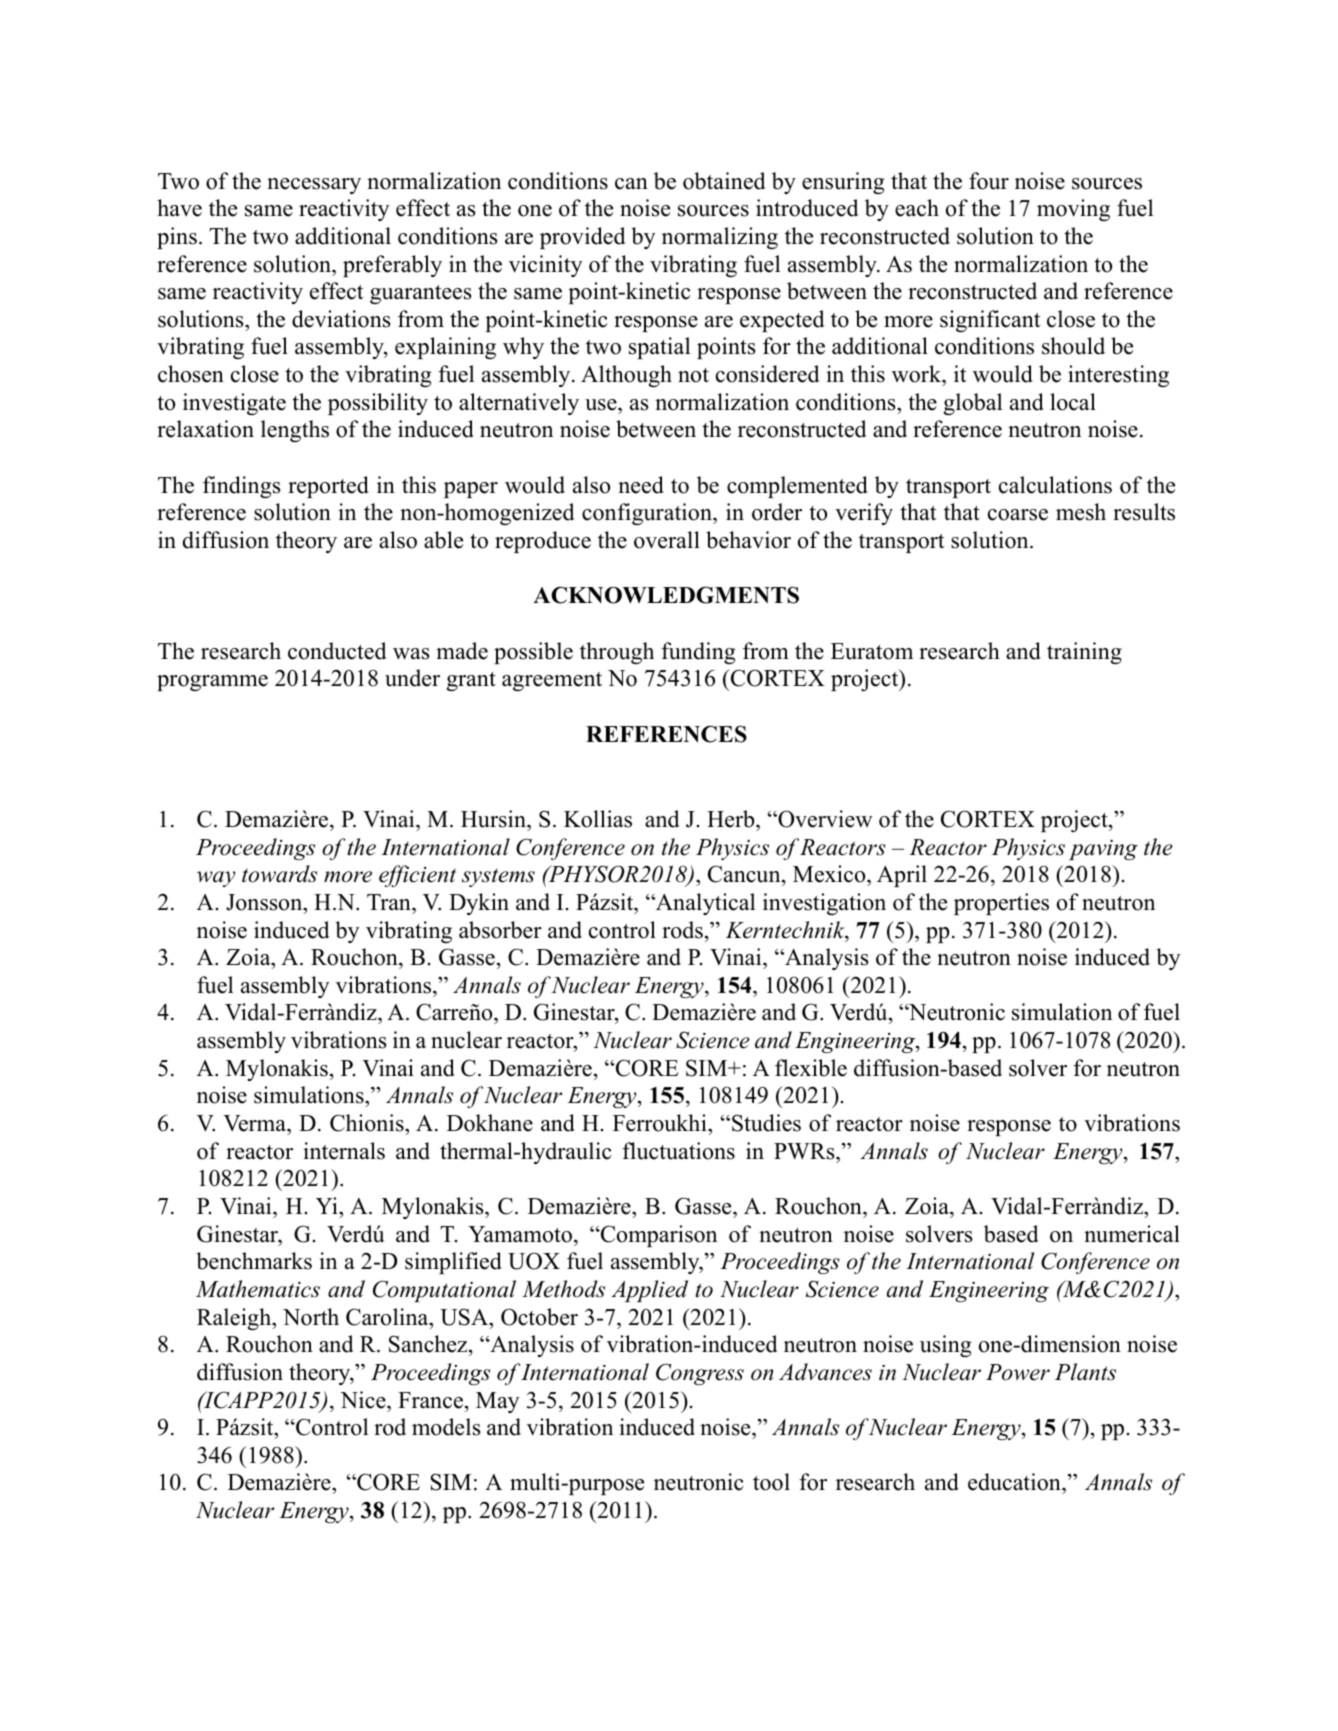 This screenshot has height=1731, width=1338. What do you see at coordinates (364, 1400) in the screenshot?
I see `Nice` at bounding box center [364, 1400].
